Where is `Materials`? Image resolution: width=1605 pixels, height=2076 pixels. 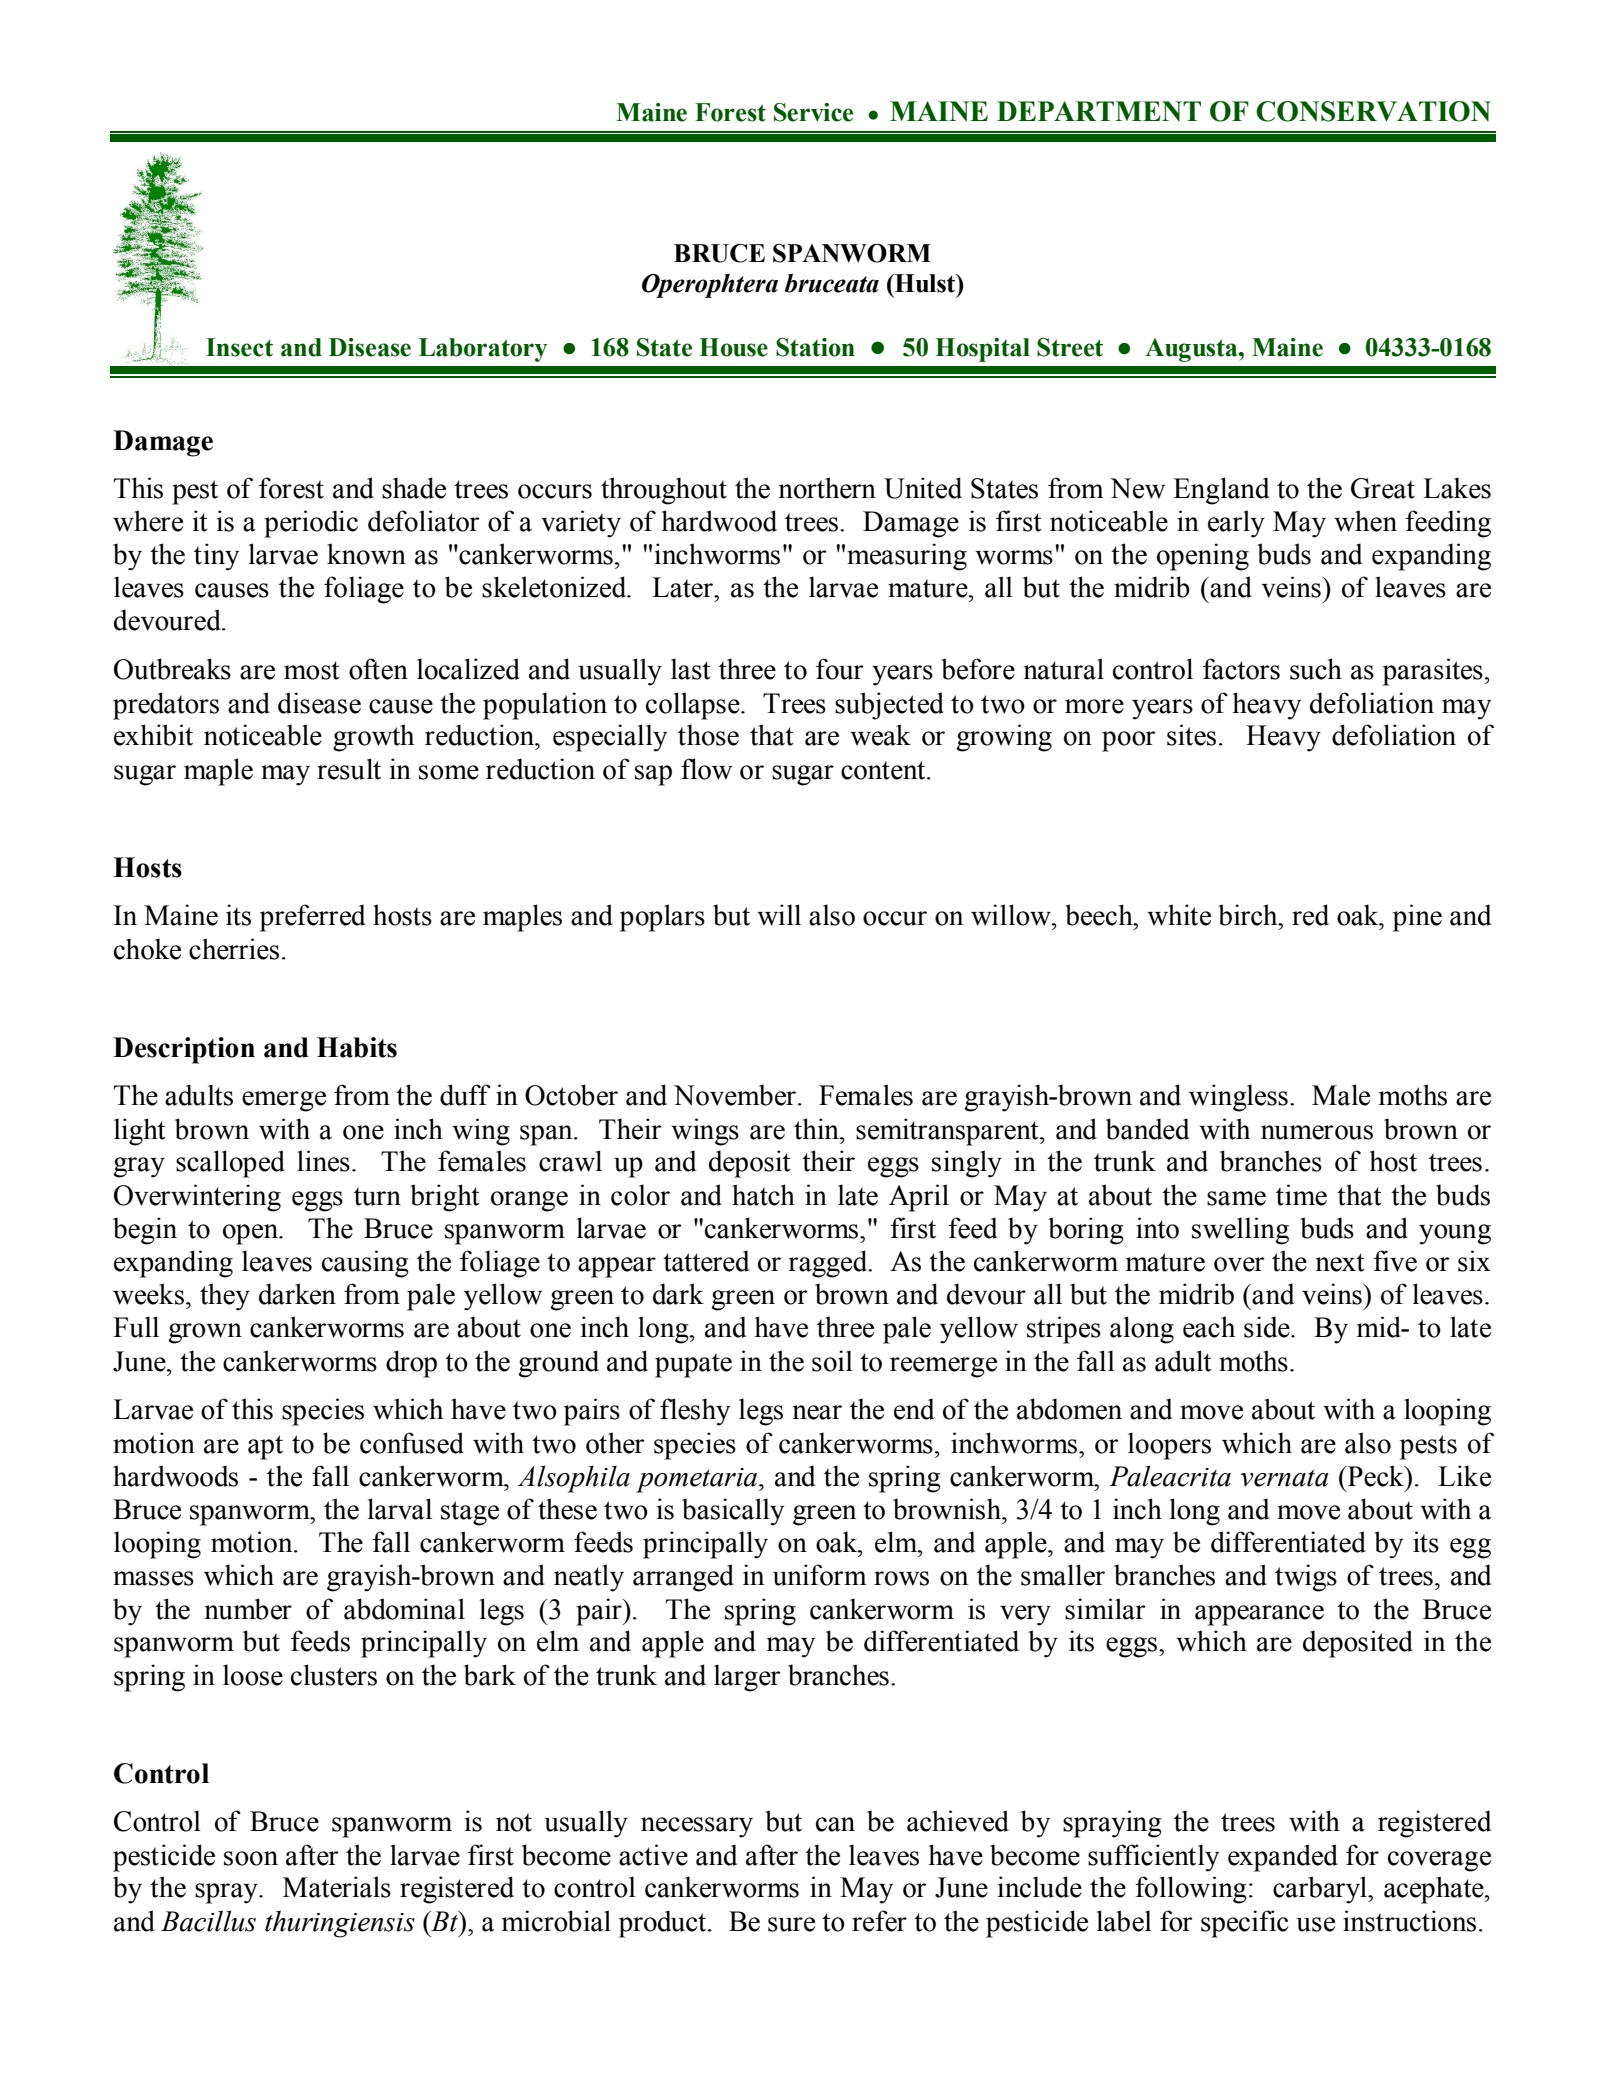
Materials is located at coordinates (337, 1887).
